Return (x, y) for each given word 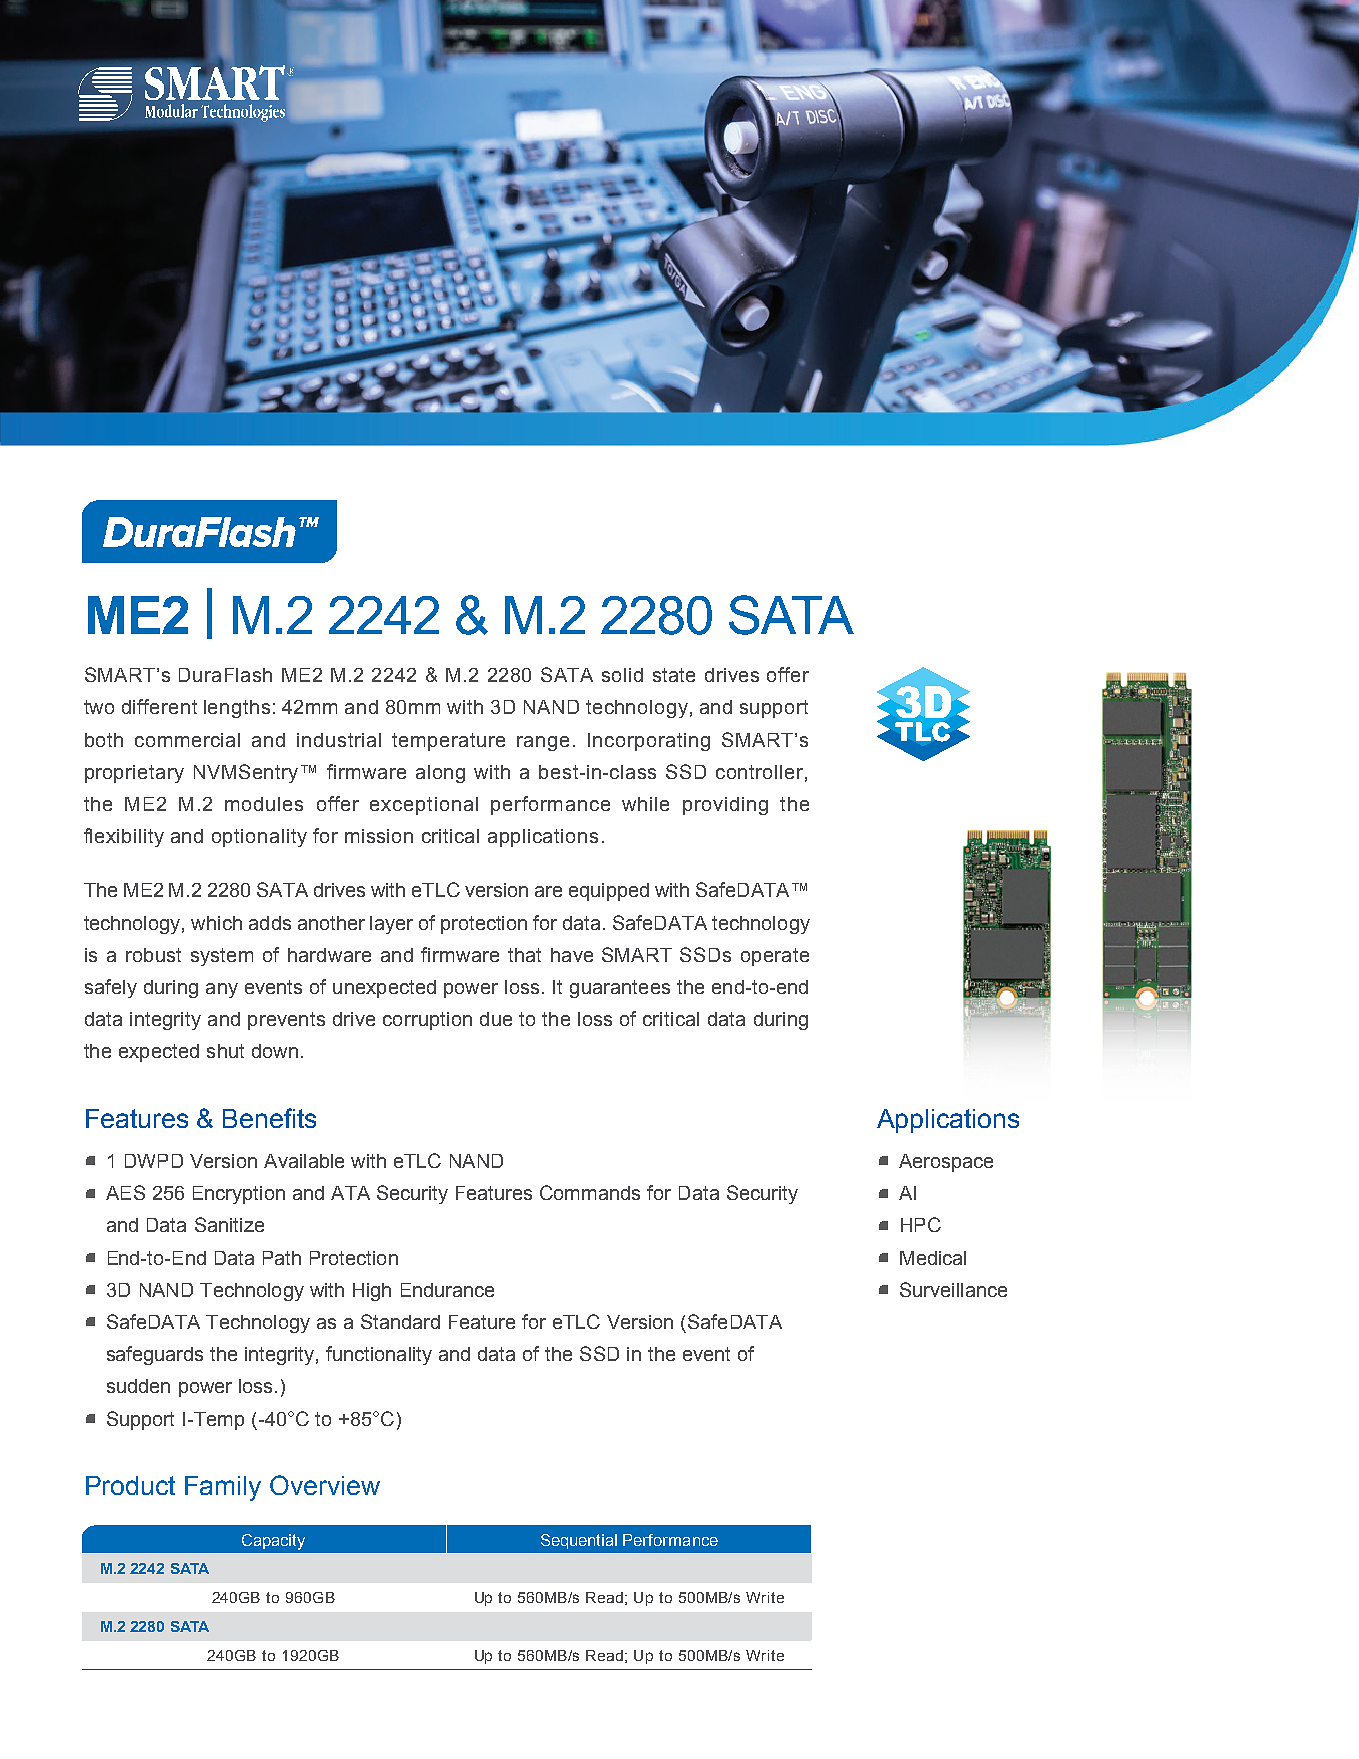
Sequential (579, 1541)
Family (223, 1488)
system (222, 957)
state (674, 675)
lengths (237, 709)
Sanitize (229, 1224)
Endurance (447, 1290)
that (524, 955)
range (543, 743)
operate (775, 957)
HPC (921, 1224)
